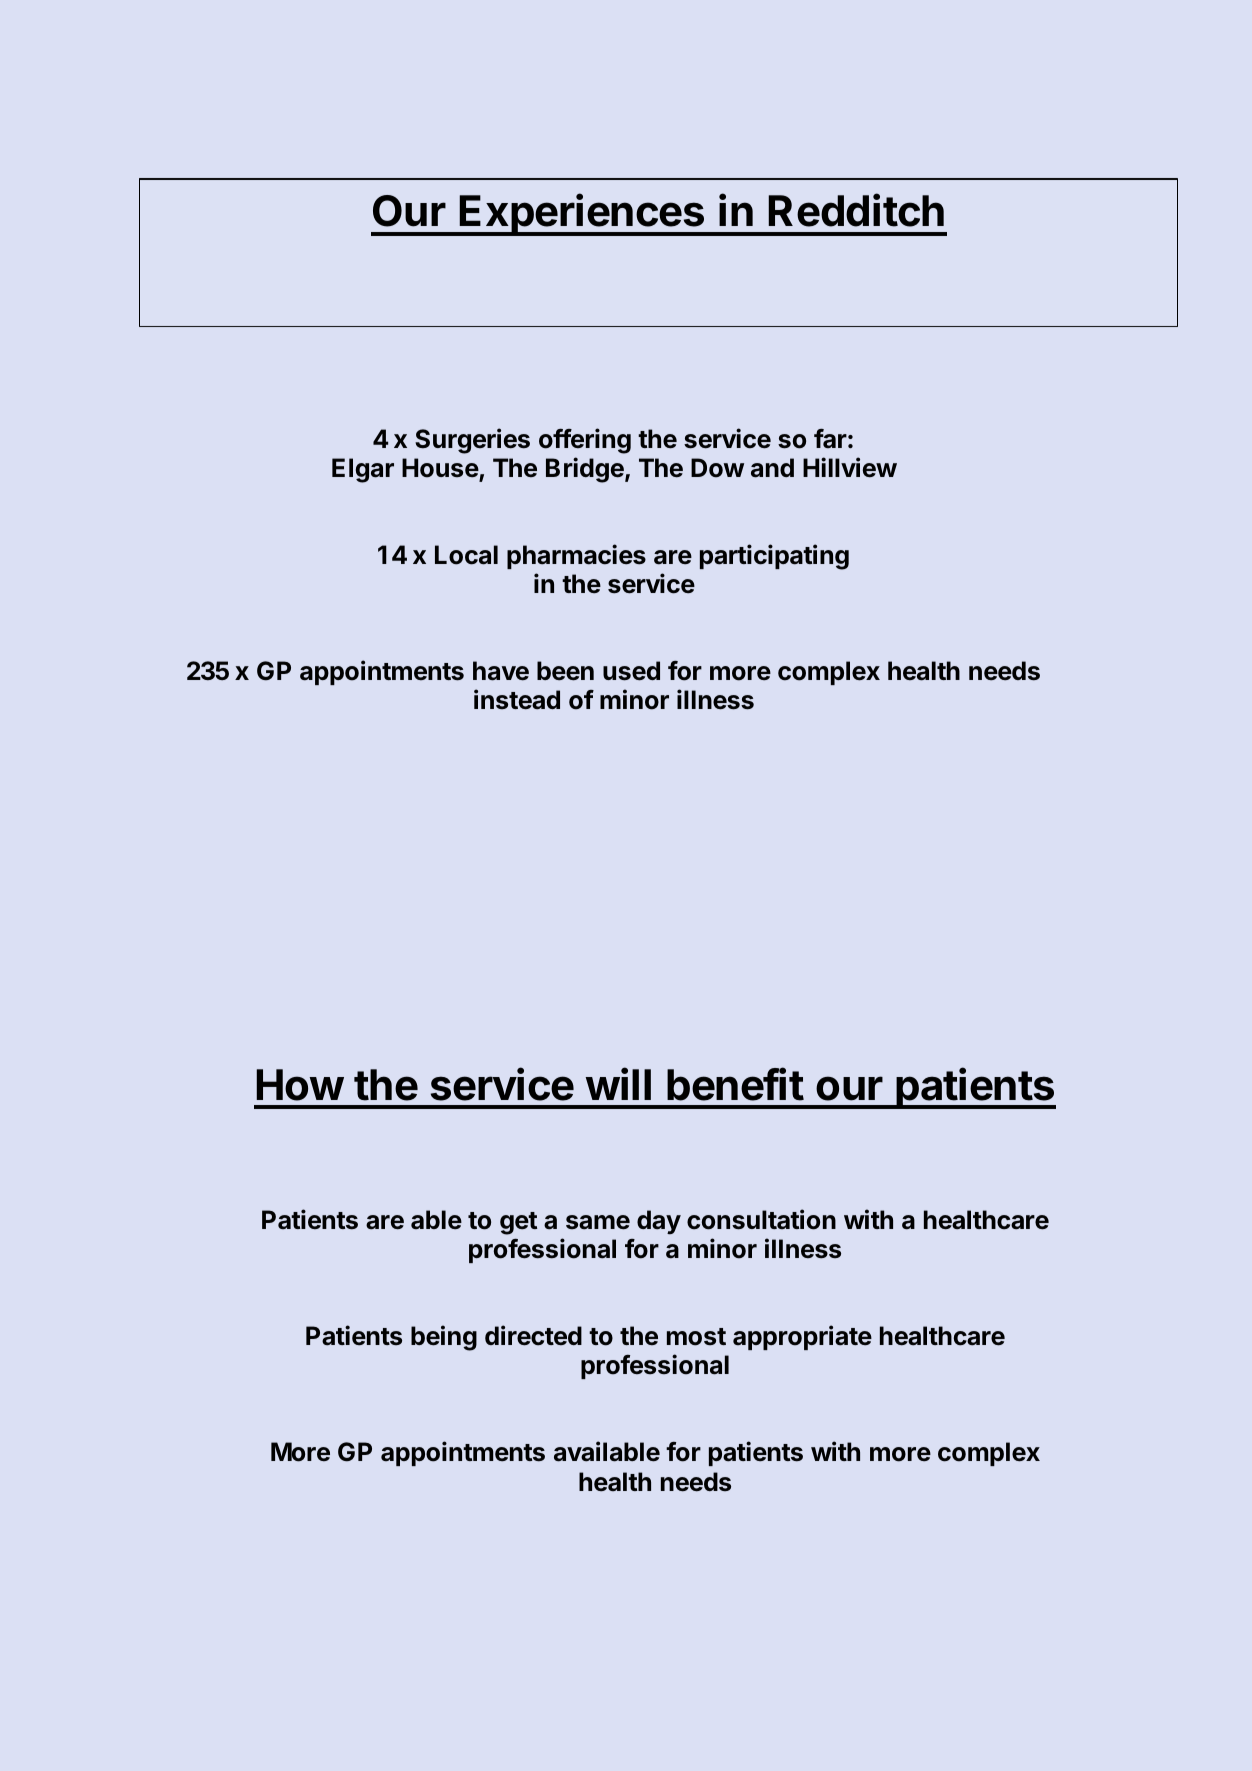 This screenshot has width=1252, height=1771. Describe the element at coordinates (363, 470) in the screenshot. I see `Elgar` at that location.
